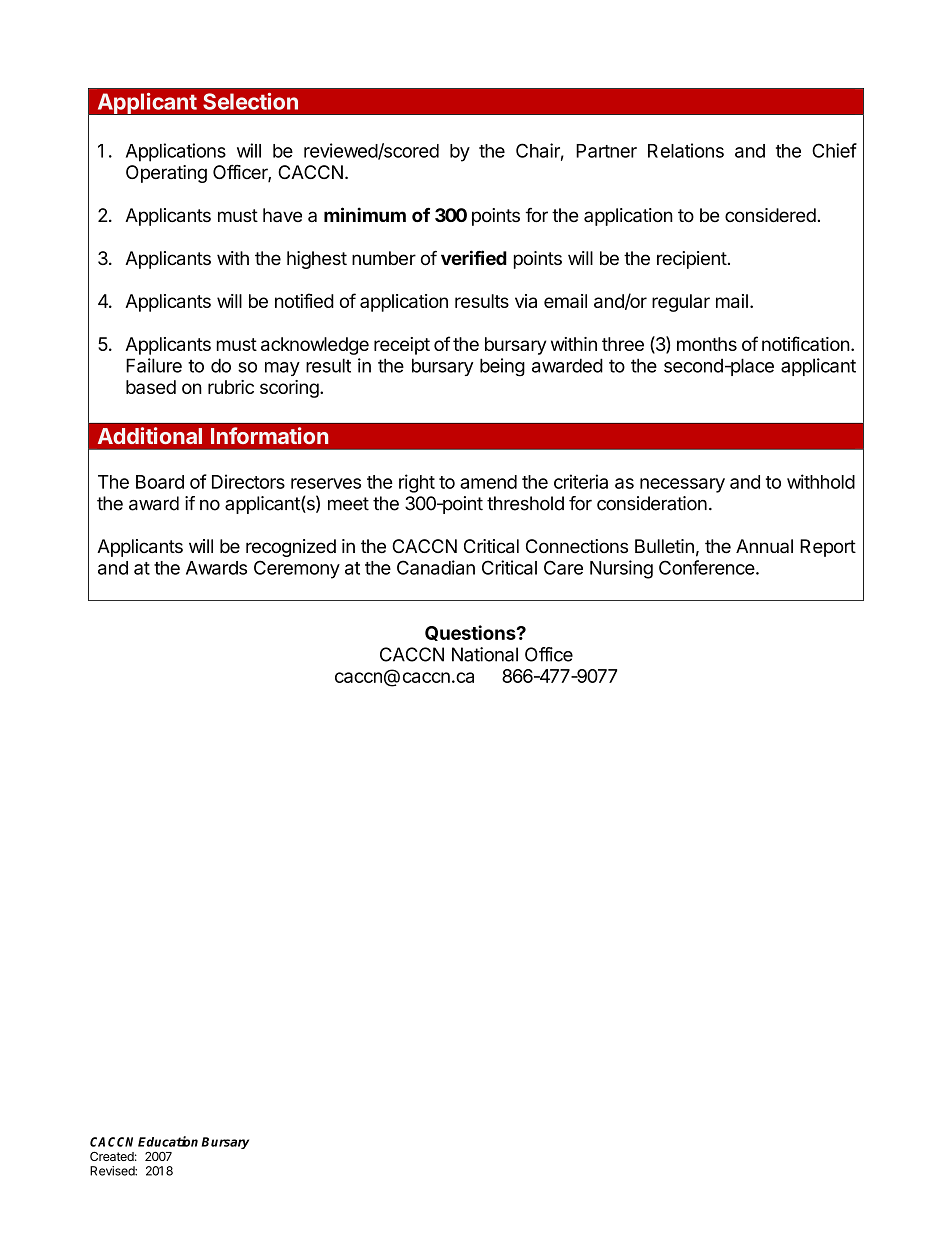 The height and width of the screenshot is (1233, 952). Describe the element at coordinates (485, 654) in the screenshot. I see `National` at that location.
